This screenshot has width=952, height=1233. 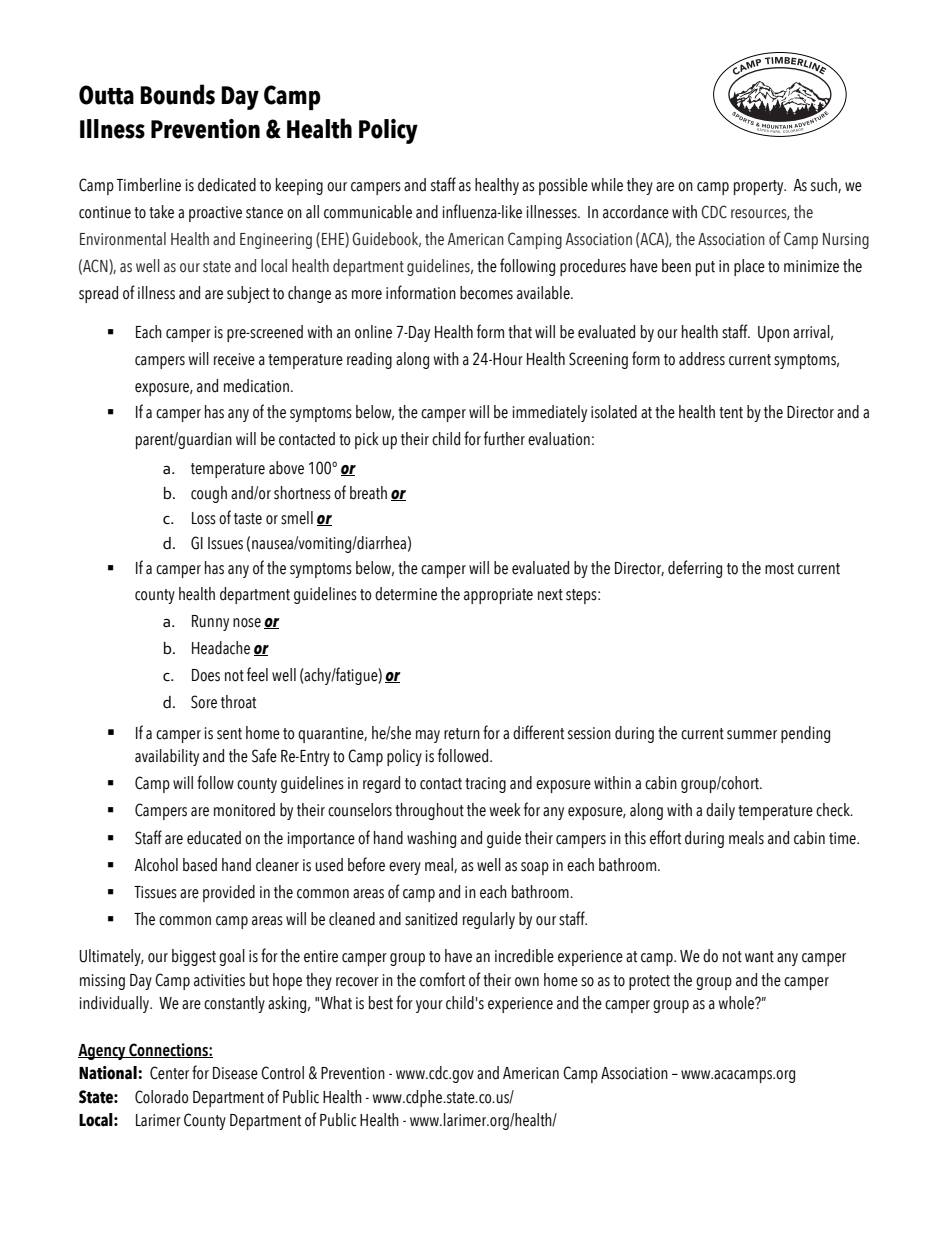 I want to click on most, so click(x=779, y=569).
